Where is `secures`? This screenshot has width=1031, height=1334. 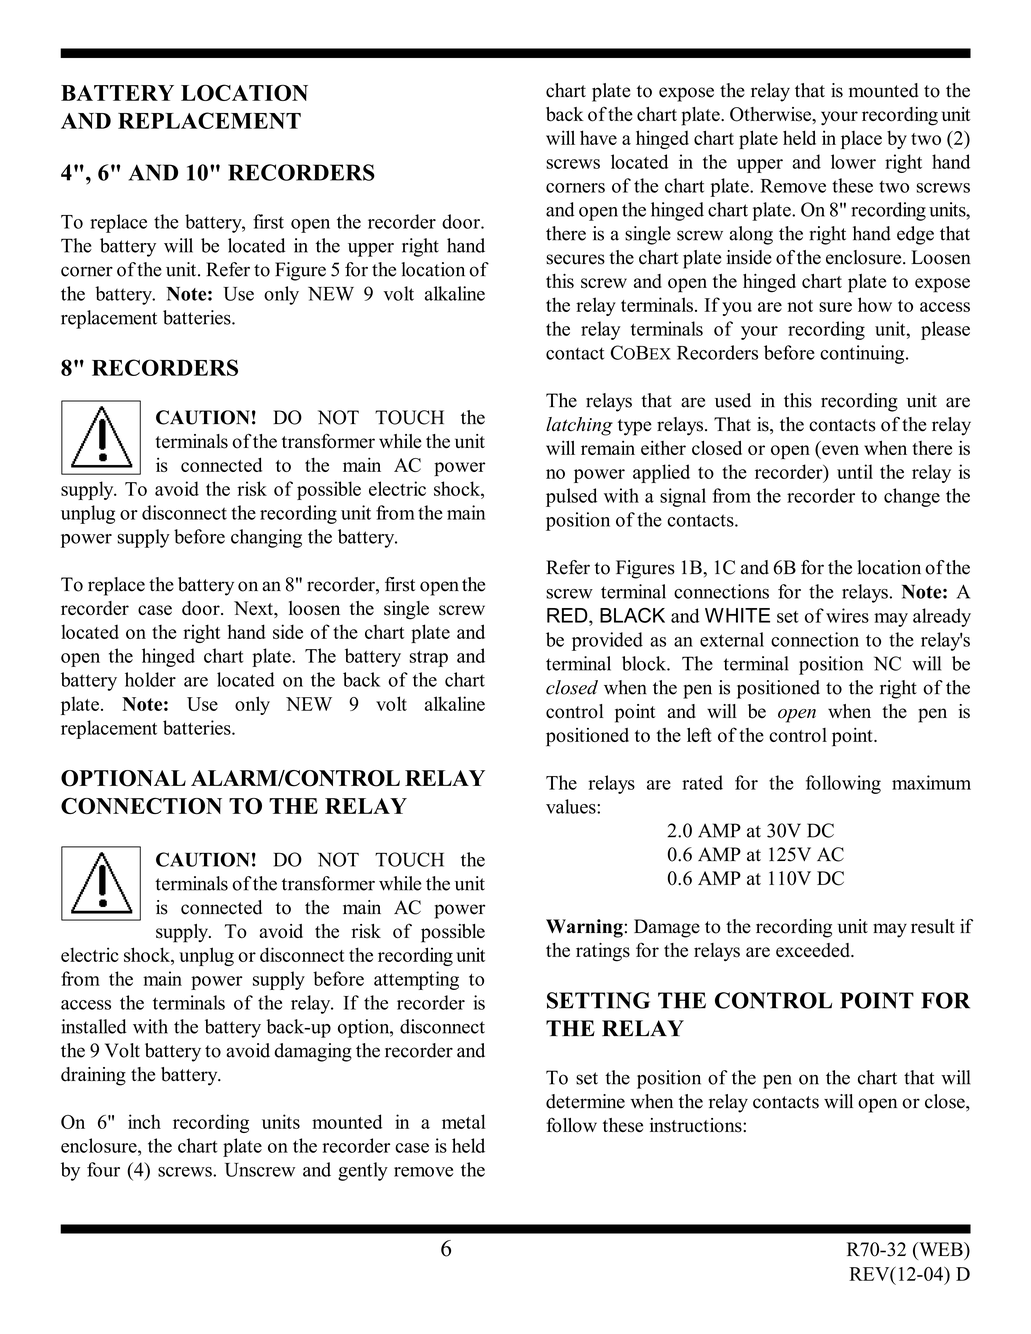 secures is located at coordinates (575, 259).
